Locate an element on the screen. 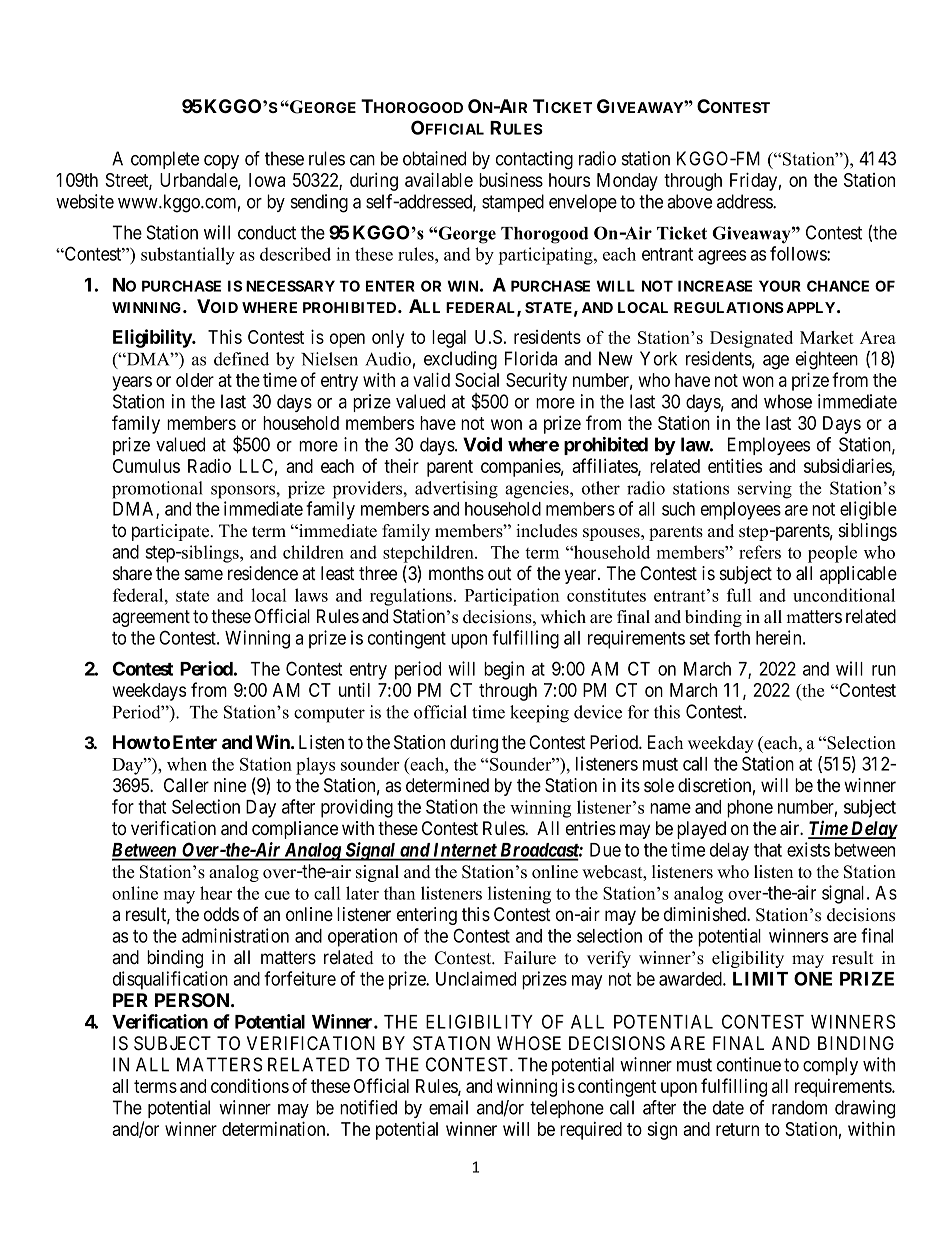  exists is located at coordinates (808, 849).
